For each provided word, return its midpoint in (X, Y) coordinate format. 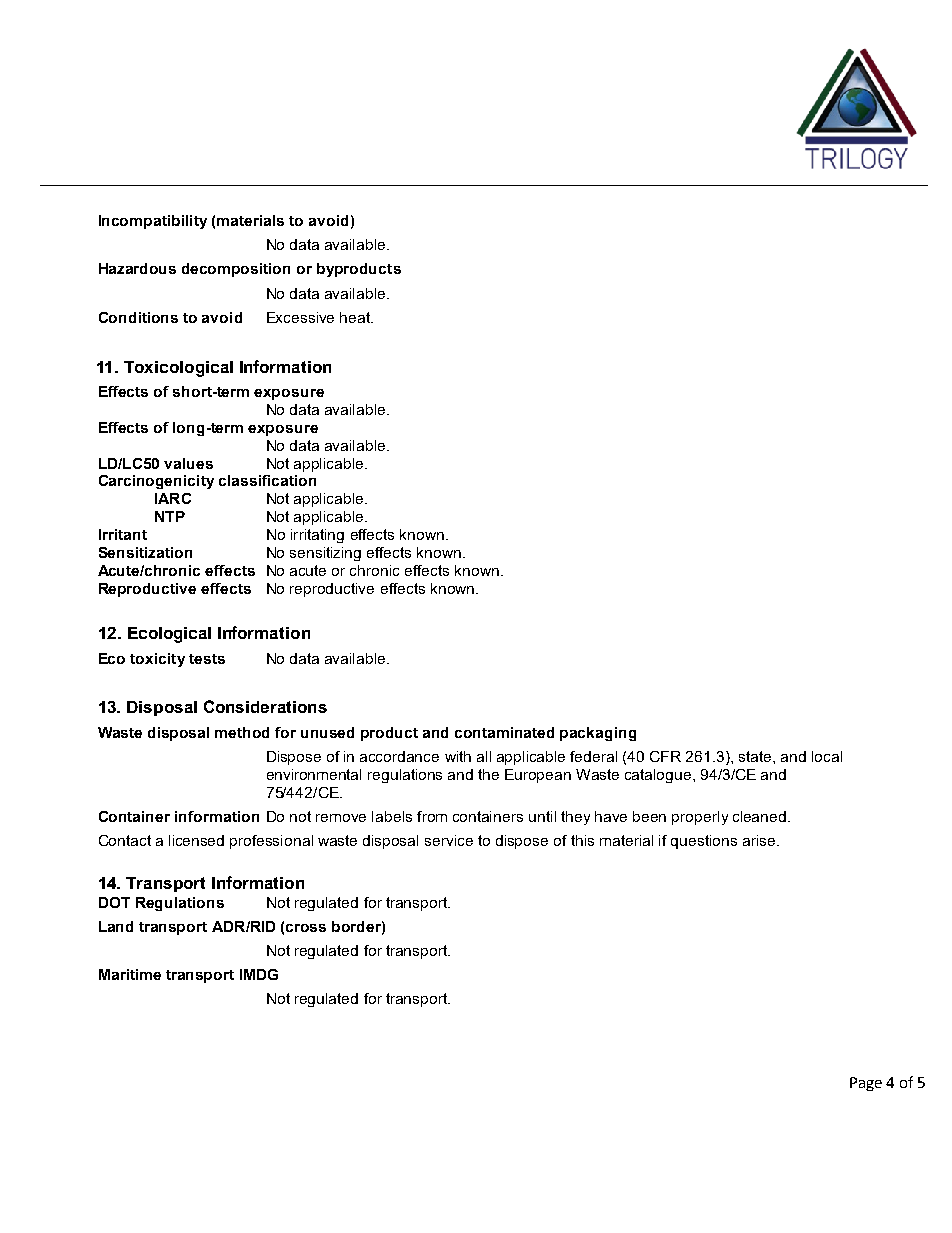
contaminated (504, 732)
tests (207, 659)
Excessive (300, 317)
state (756, 756)
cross (306, 928)
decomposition (236, 270)
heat (356, 317)
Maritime (130, 974)
